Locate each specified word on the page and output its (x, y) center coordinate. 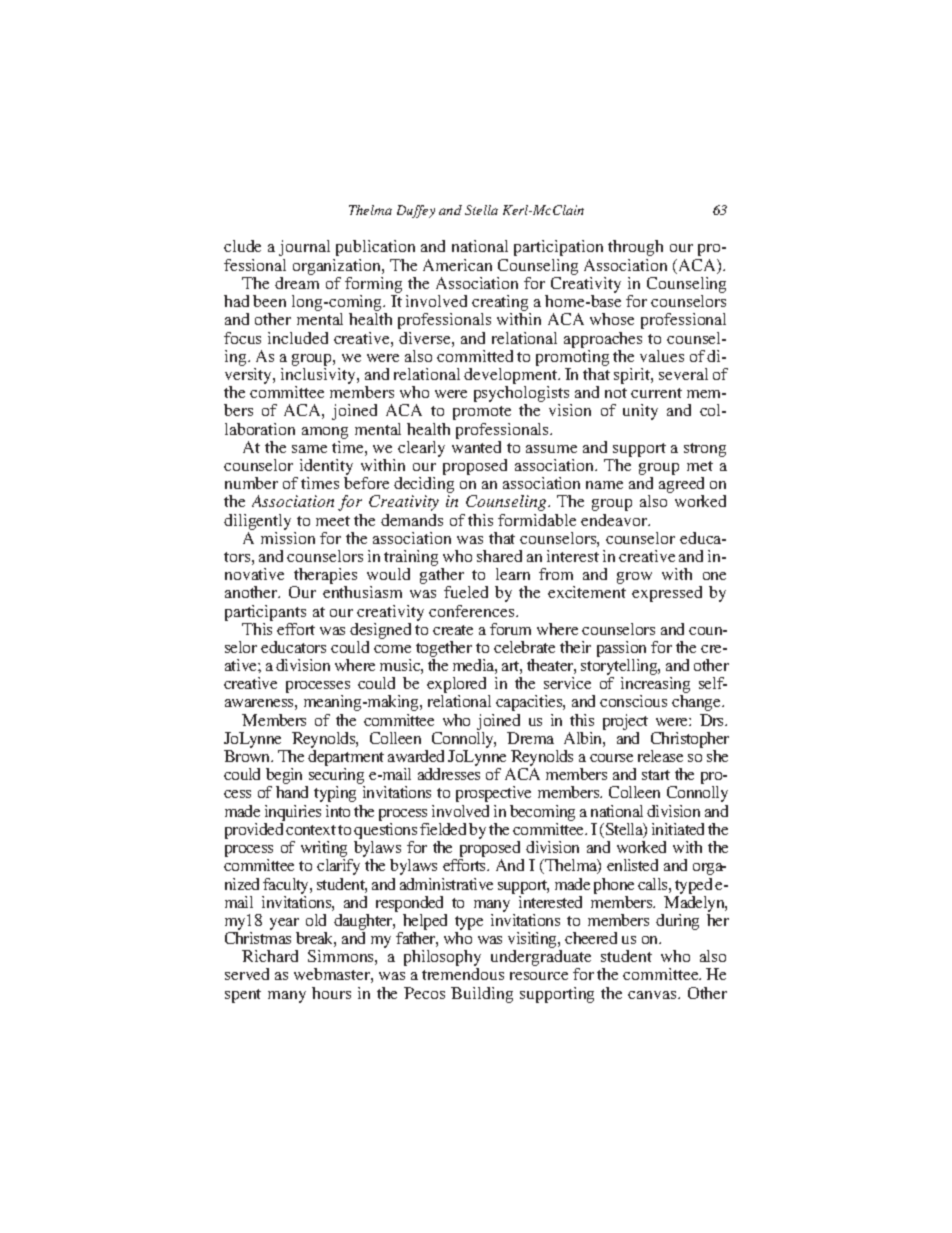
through (635, 248)
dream (297, 283)
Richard (270, 956)
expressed (667, 594)
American (457, 265)
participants (265, 613)
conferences (473, 611)
